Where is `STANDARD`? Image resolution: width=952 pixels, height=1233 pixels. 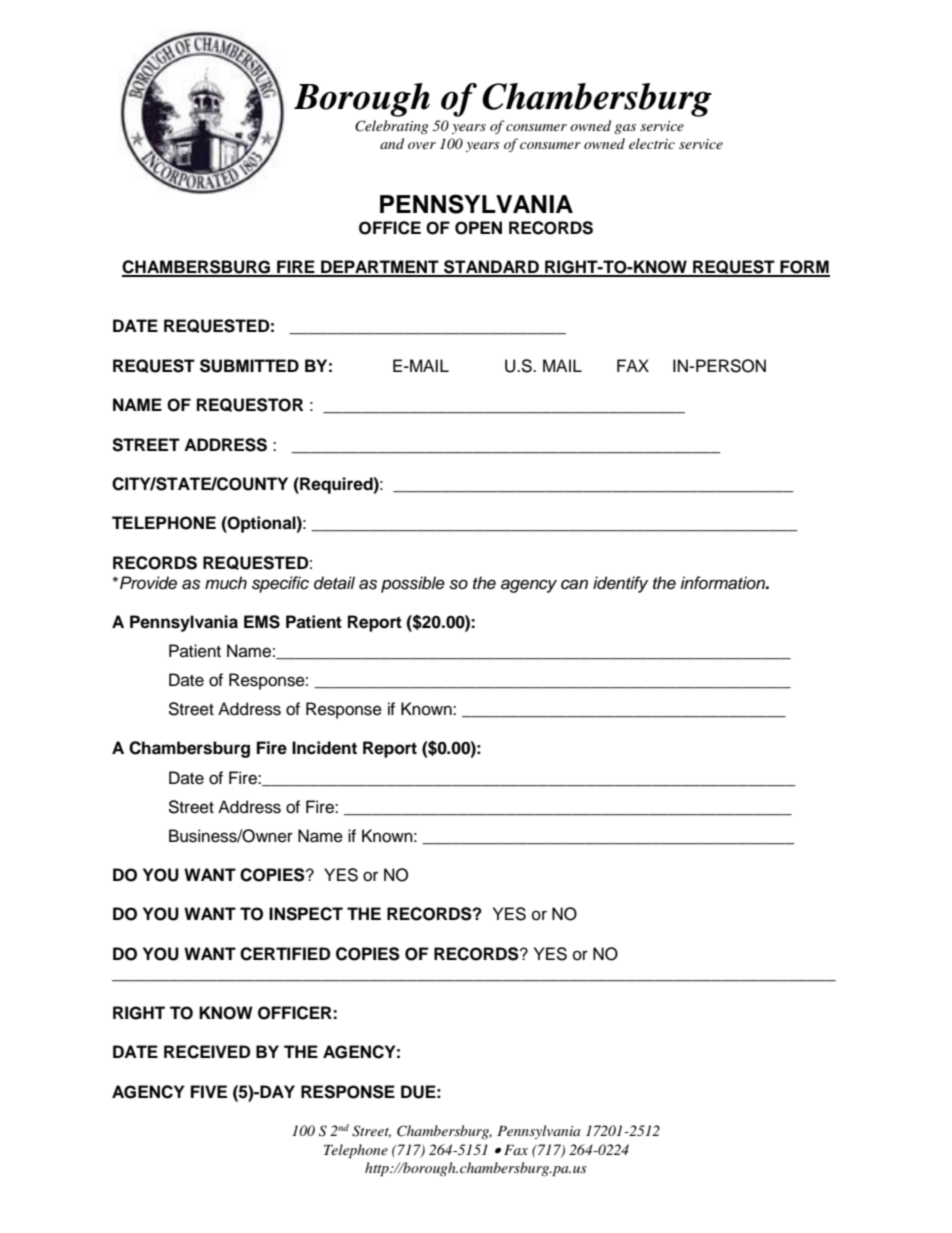 STANDARD is located at coordinates (491, 268).
